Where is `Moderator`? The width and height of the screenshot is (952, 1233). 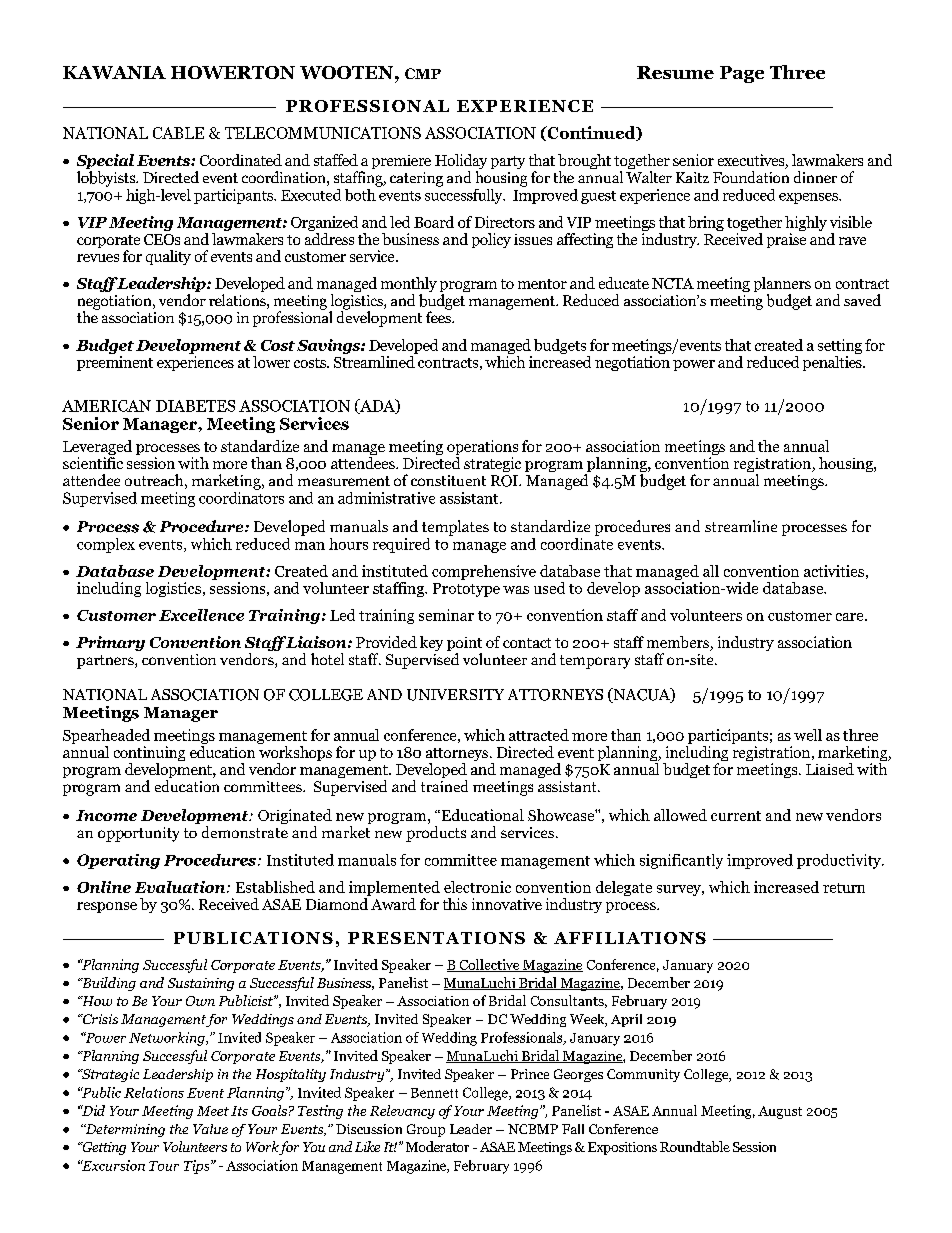 Moderator is located at coordinates (437, 1146).
